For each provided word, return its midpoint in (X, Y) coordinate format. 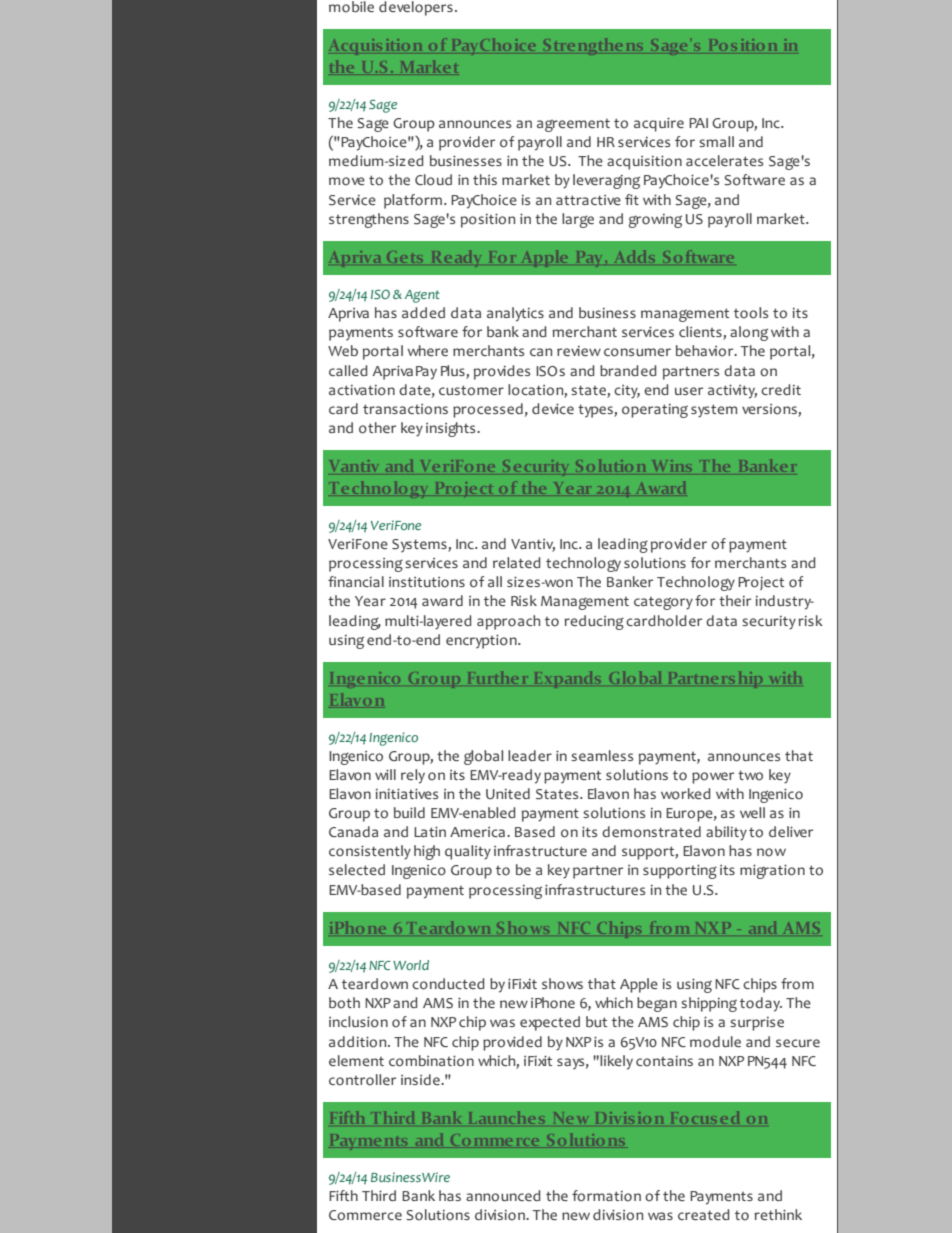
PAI (698, 123)
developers (416, 8)
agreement (573, 125)
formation (606, 1196)
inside (421, 1079)
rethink (778, 1214)
